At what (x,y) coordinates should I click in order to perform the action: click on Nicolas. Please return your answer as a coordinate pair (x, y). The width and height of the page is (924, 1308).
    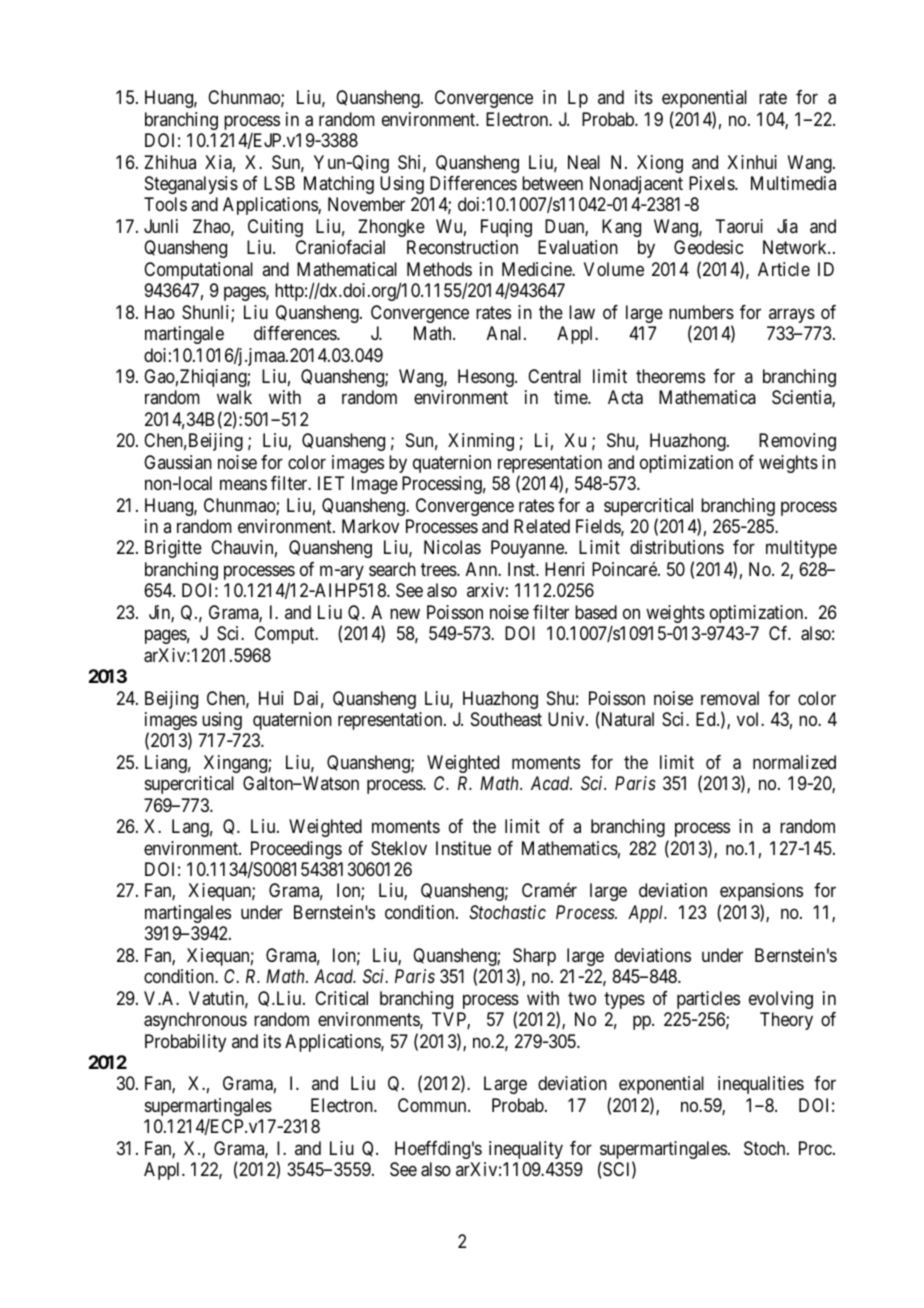
    Looking at the image, I should click on (452, 547).
